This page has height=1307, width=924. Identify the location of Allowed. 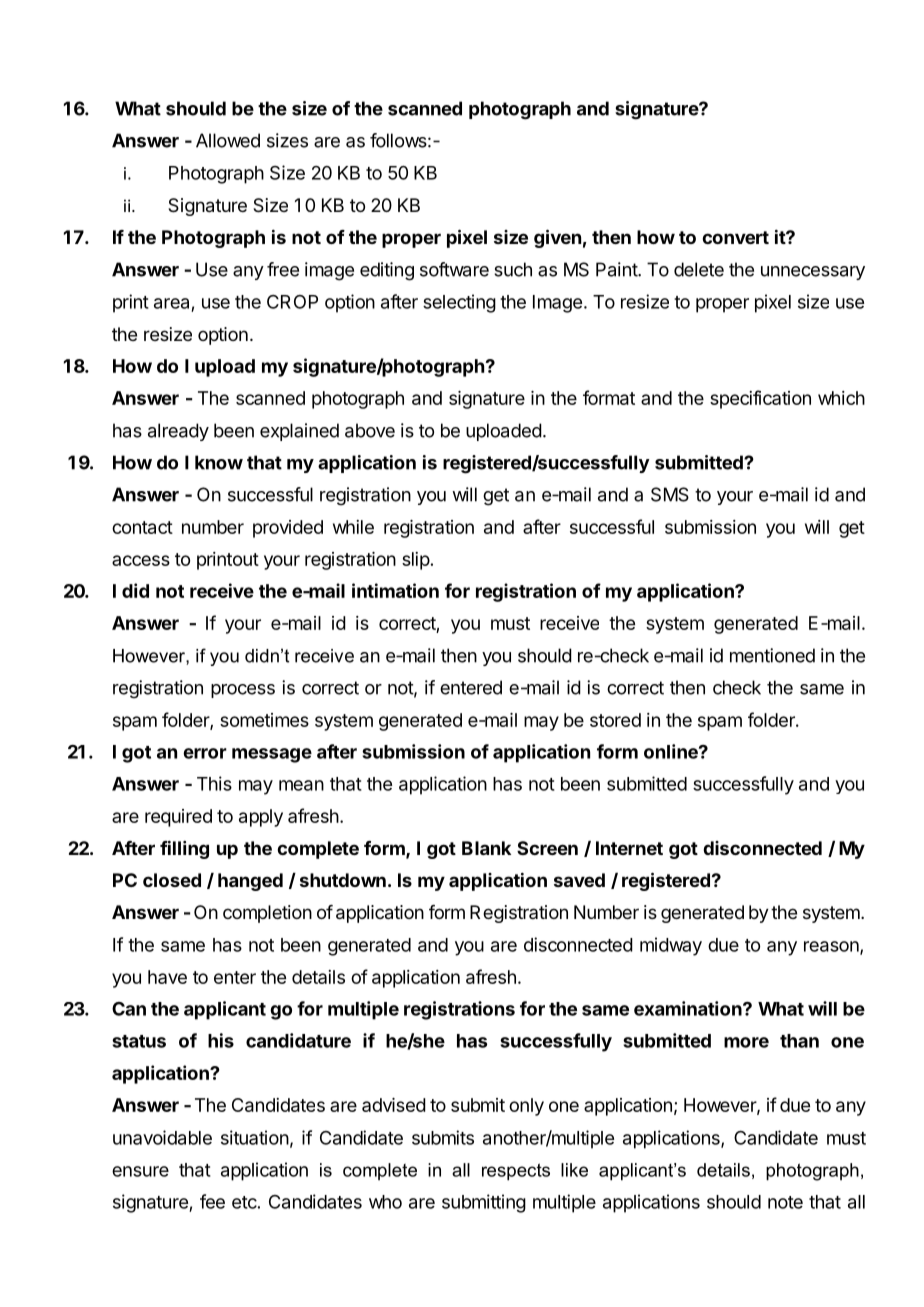
(228, 140).
